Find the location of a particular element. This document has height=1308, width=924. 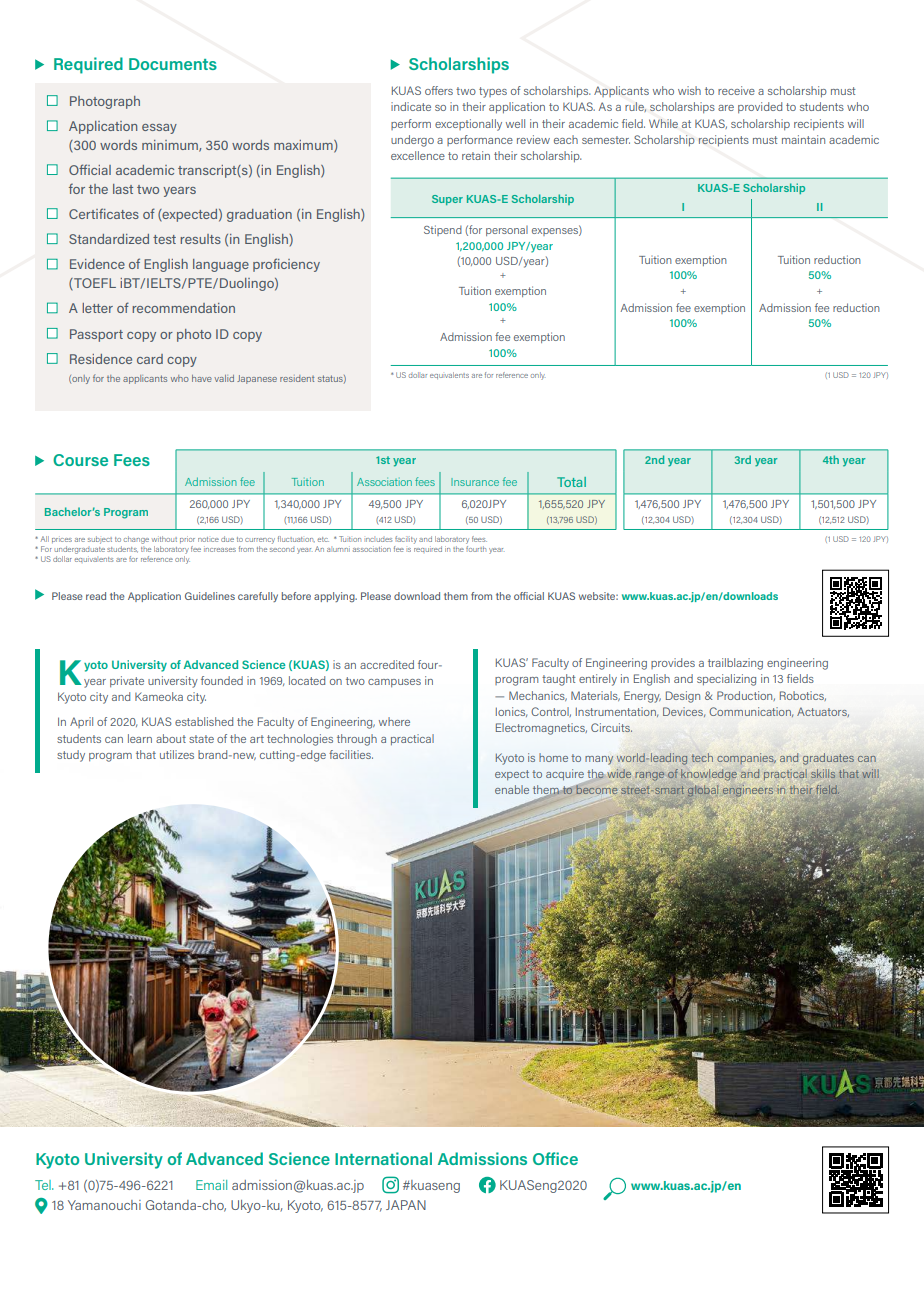

receive is located at coordinates (736, 90).
